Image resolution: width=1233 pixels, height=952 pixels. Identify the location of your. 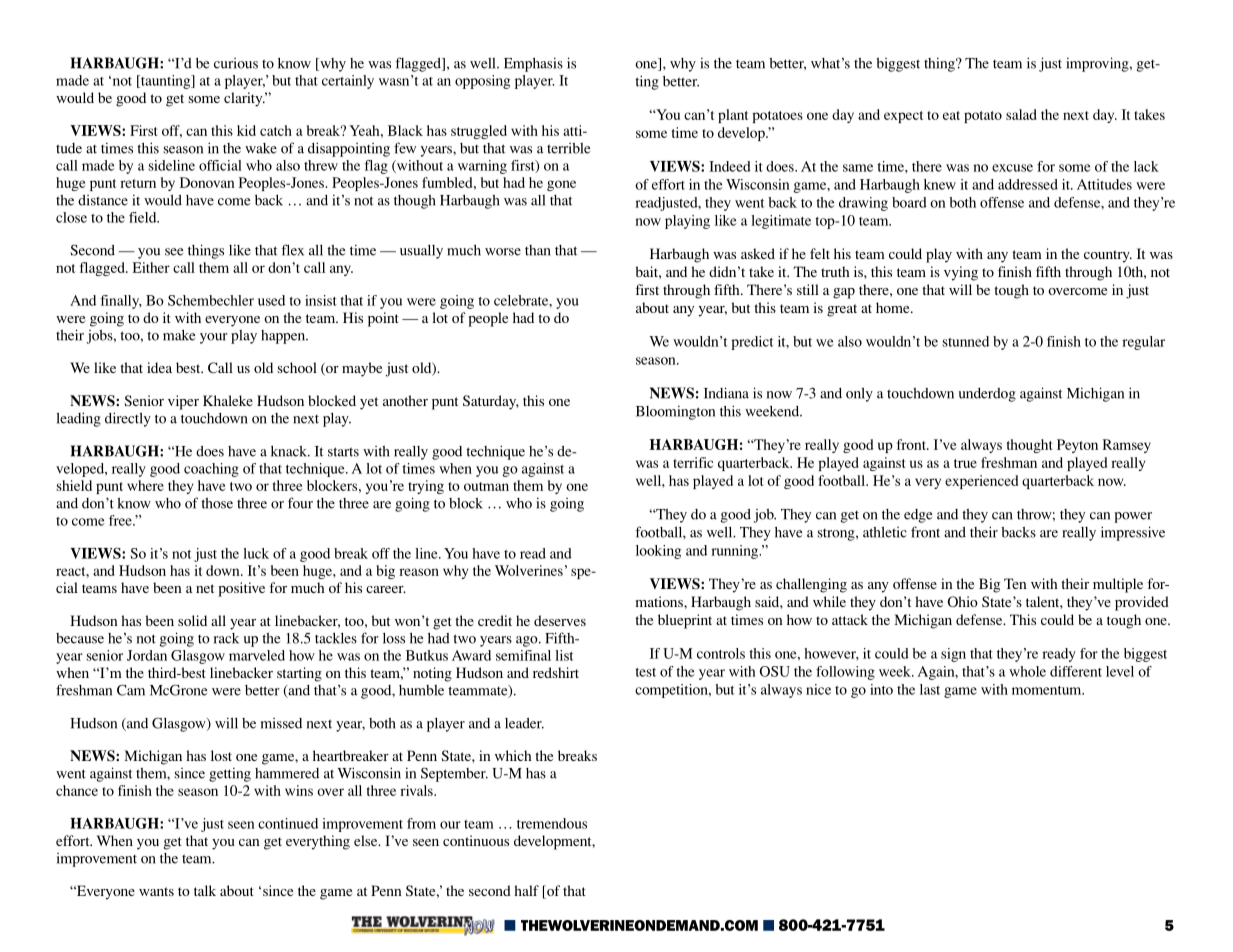
(214, 338).
